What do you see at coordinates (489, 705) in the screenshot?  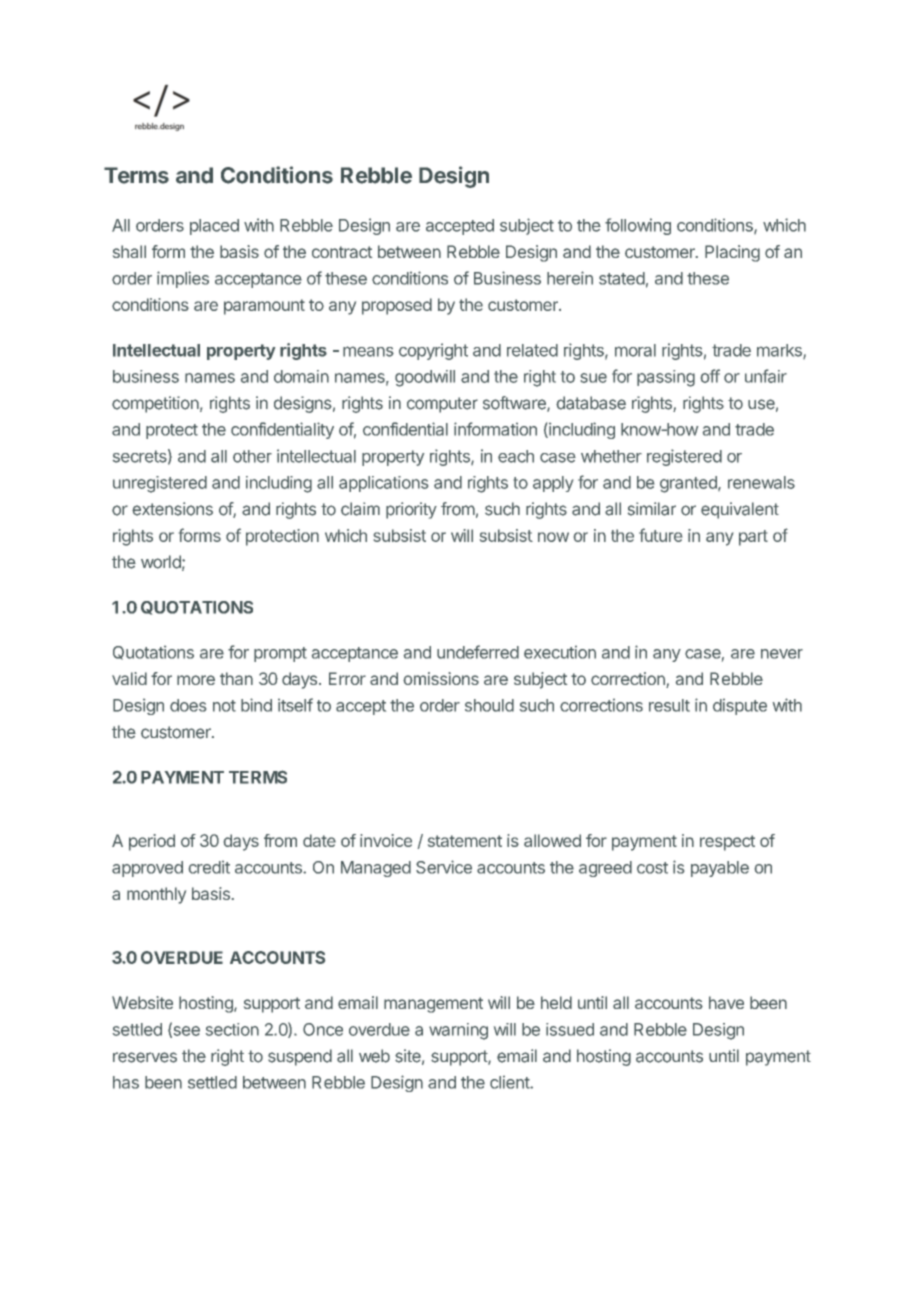 I see `should` at bounding box center [489, 705].
